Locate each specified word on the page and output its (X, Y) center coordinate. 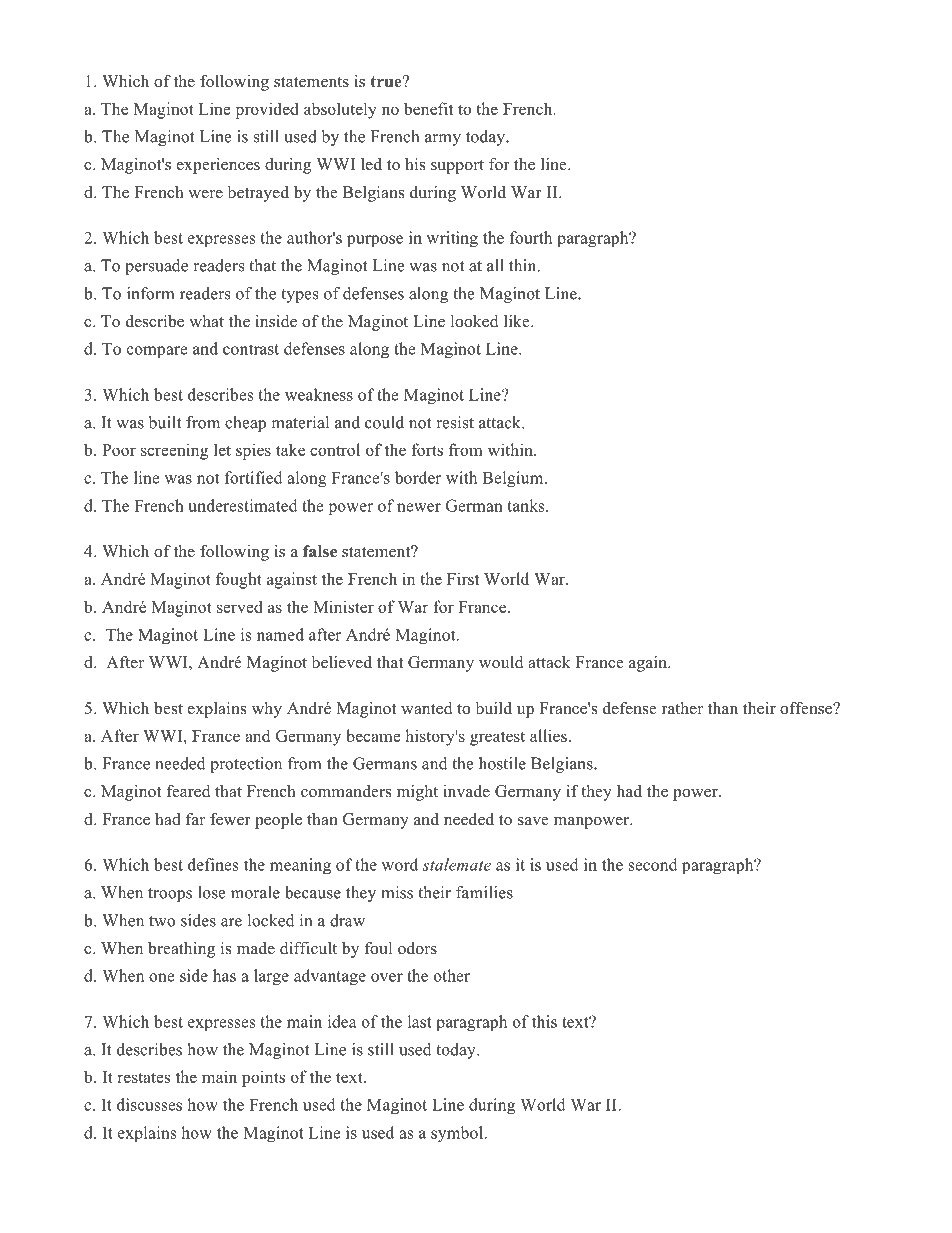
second (653, 864)
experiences (218, 166)
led (371, 164)
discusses (149, 1104)
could (384, 422)
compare (157, 352)
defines (213, 864)
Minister (343, 606)
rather (682, 708)
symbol (457, 1134)
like (518, 321)
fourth (531, 237)
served (239, 606)
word (400, 864)
